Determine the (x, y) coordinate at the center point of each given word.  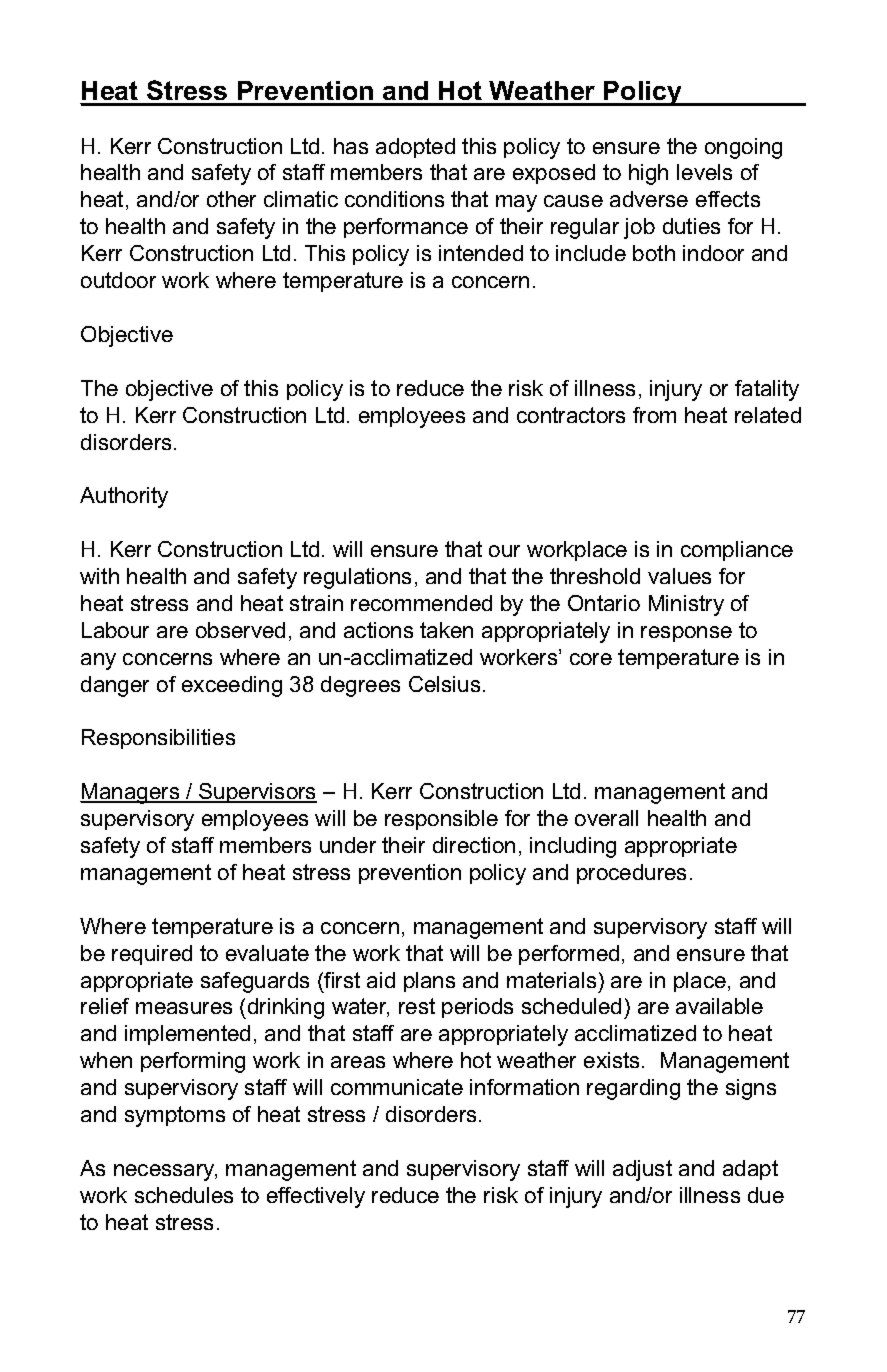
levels (704, 172)
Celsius (444, 684)
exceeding (232, 686)
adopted (415, 148)
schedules (184, 1195)
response (686, 634)
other (231, 199)
